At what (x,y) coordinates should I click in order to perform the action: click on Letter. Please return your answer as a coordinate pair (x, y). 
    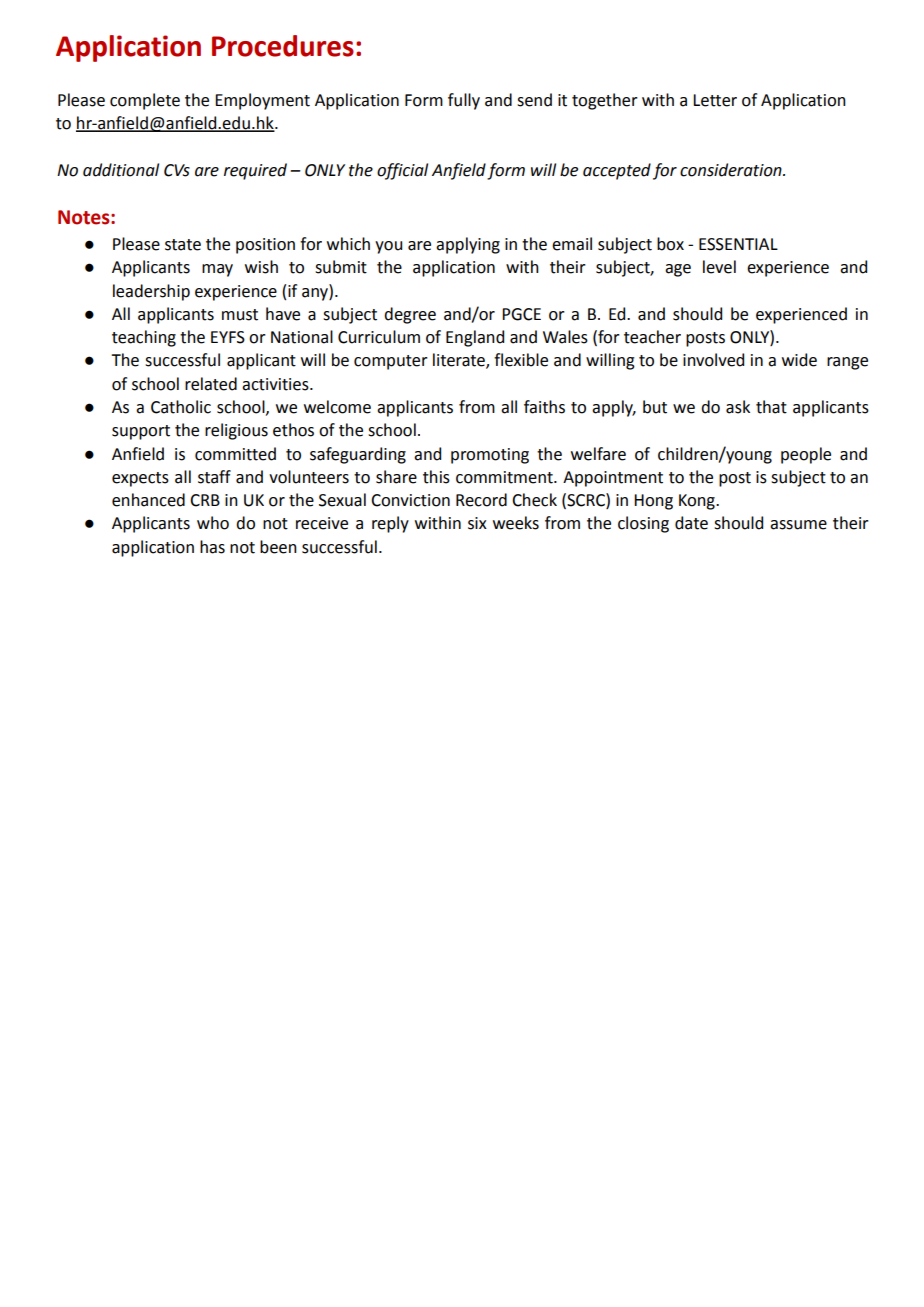
    Looking at the image, I should click on (715, 100).
